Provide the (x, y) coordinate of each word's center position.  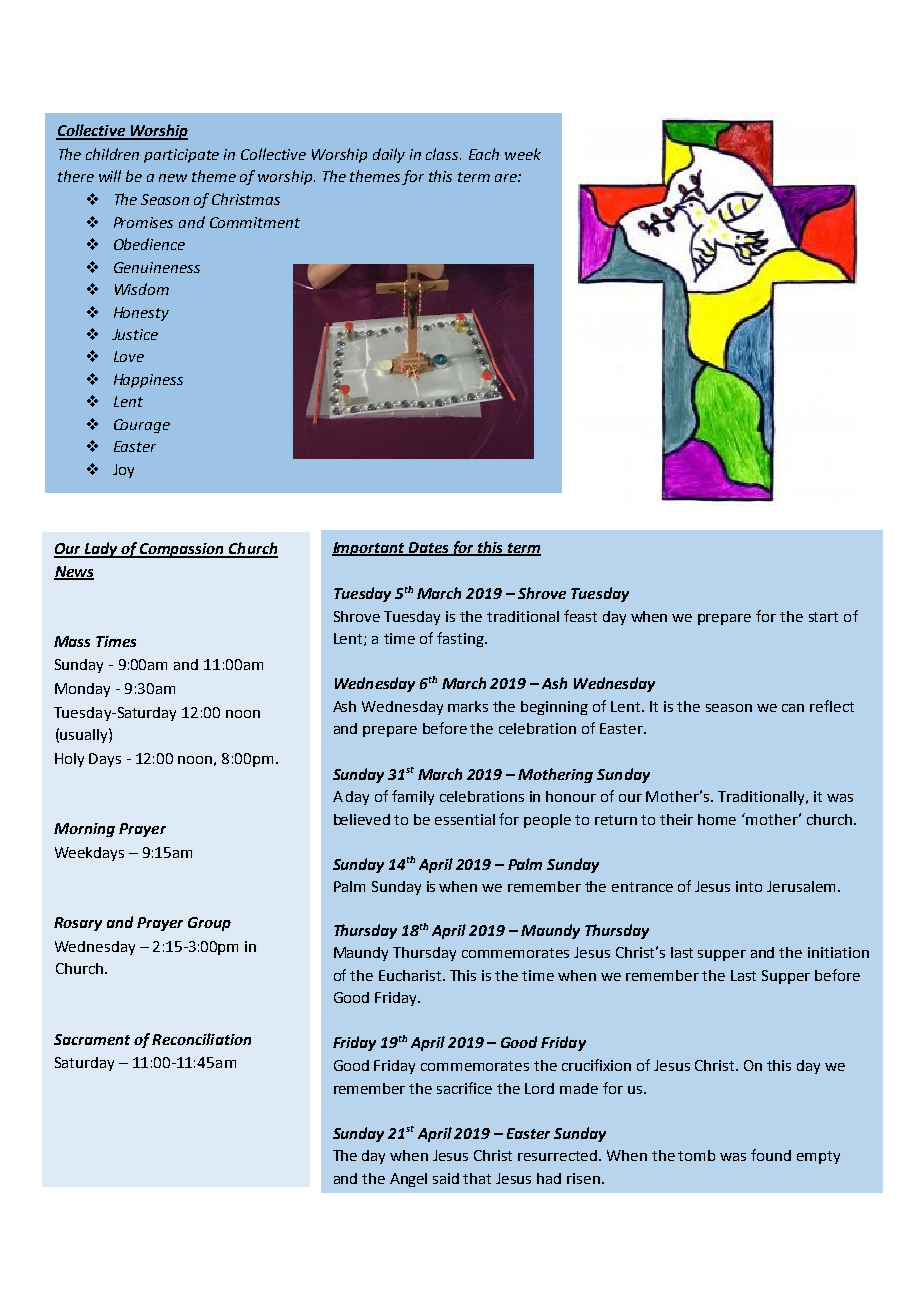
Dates (429, 548)
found (771, 1155)
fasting (461, 639)
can (793, 708)
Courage (142, 426)
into (749, 886)
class (443, 154)
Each (484, 154)
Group (209, 924)
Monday (82, 690)
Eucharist (411, 975)
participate (181, 156)
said (446, 1178)
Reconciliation (201, 1039)
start (823, 617)
